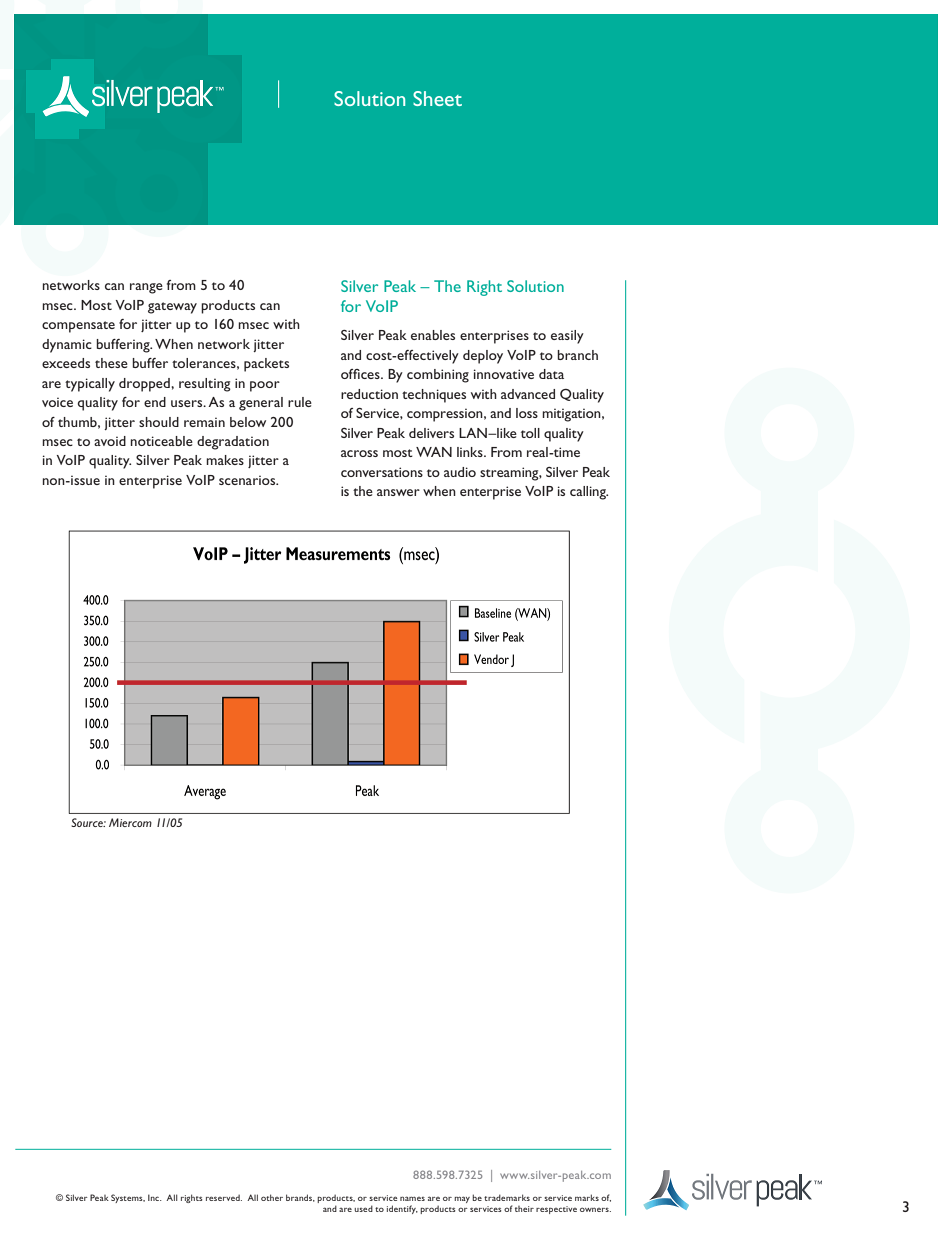  Describe the element at coordinates (567, 337) in the page. I see `easily` at that location.
